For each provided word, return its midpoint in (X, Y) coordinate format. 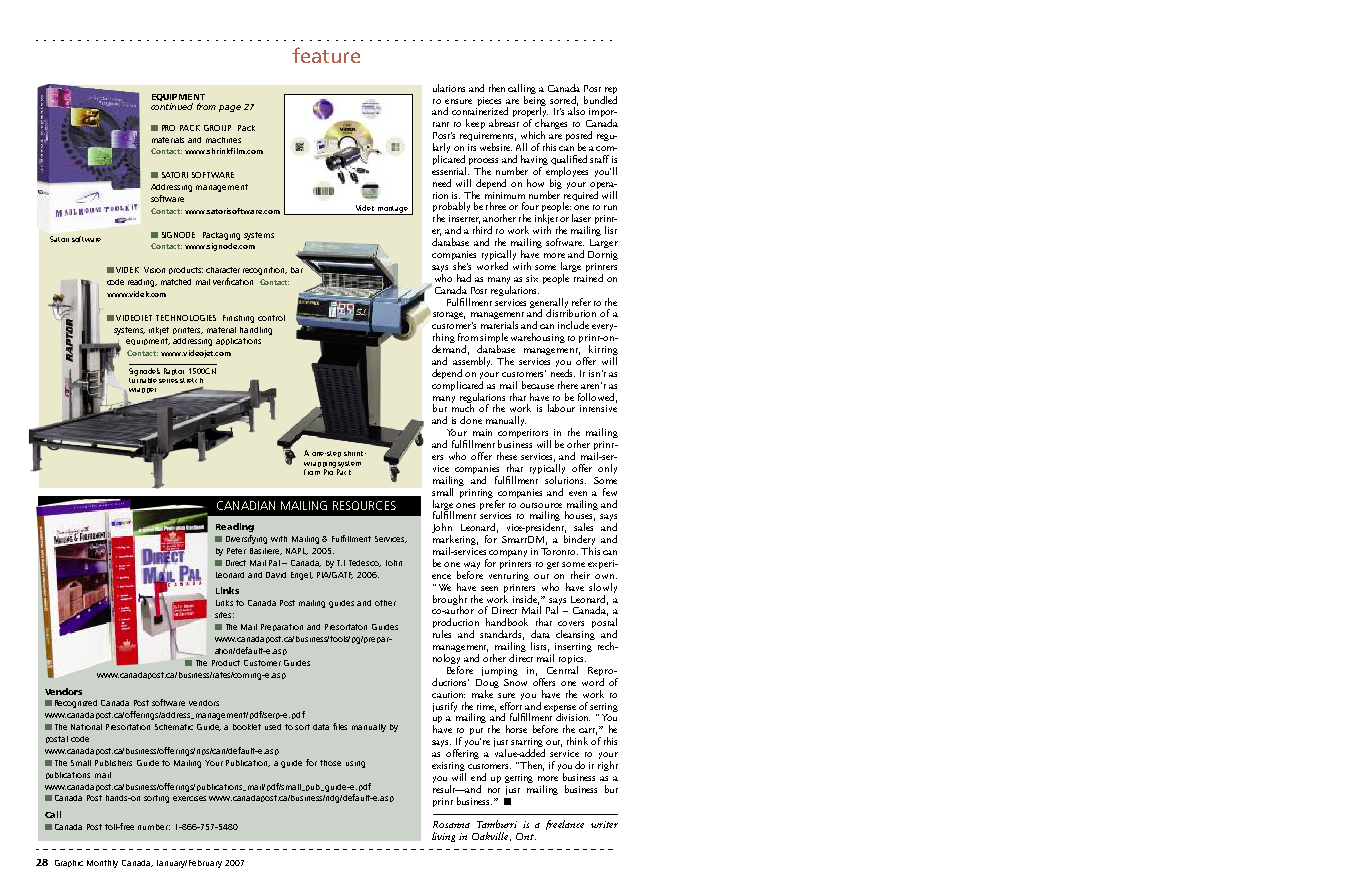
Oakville (491, 836)
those (330, 763)
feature (326, 55)
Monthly (102, 864)
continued (172, 106)
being (535, 100)
